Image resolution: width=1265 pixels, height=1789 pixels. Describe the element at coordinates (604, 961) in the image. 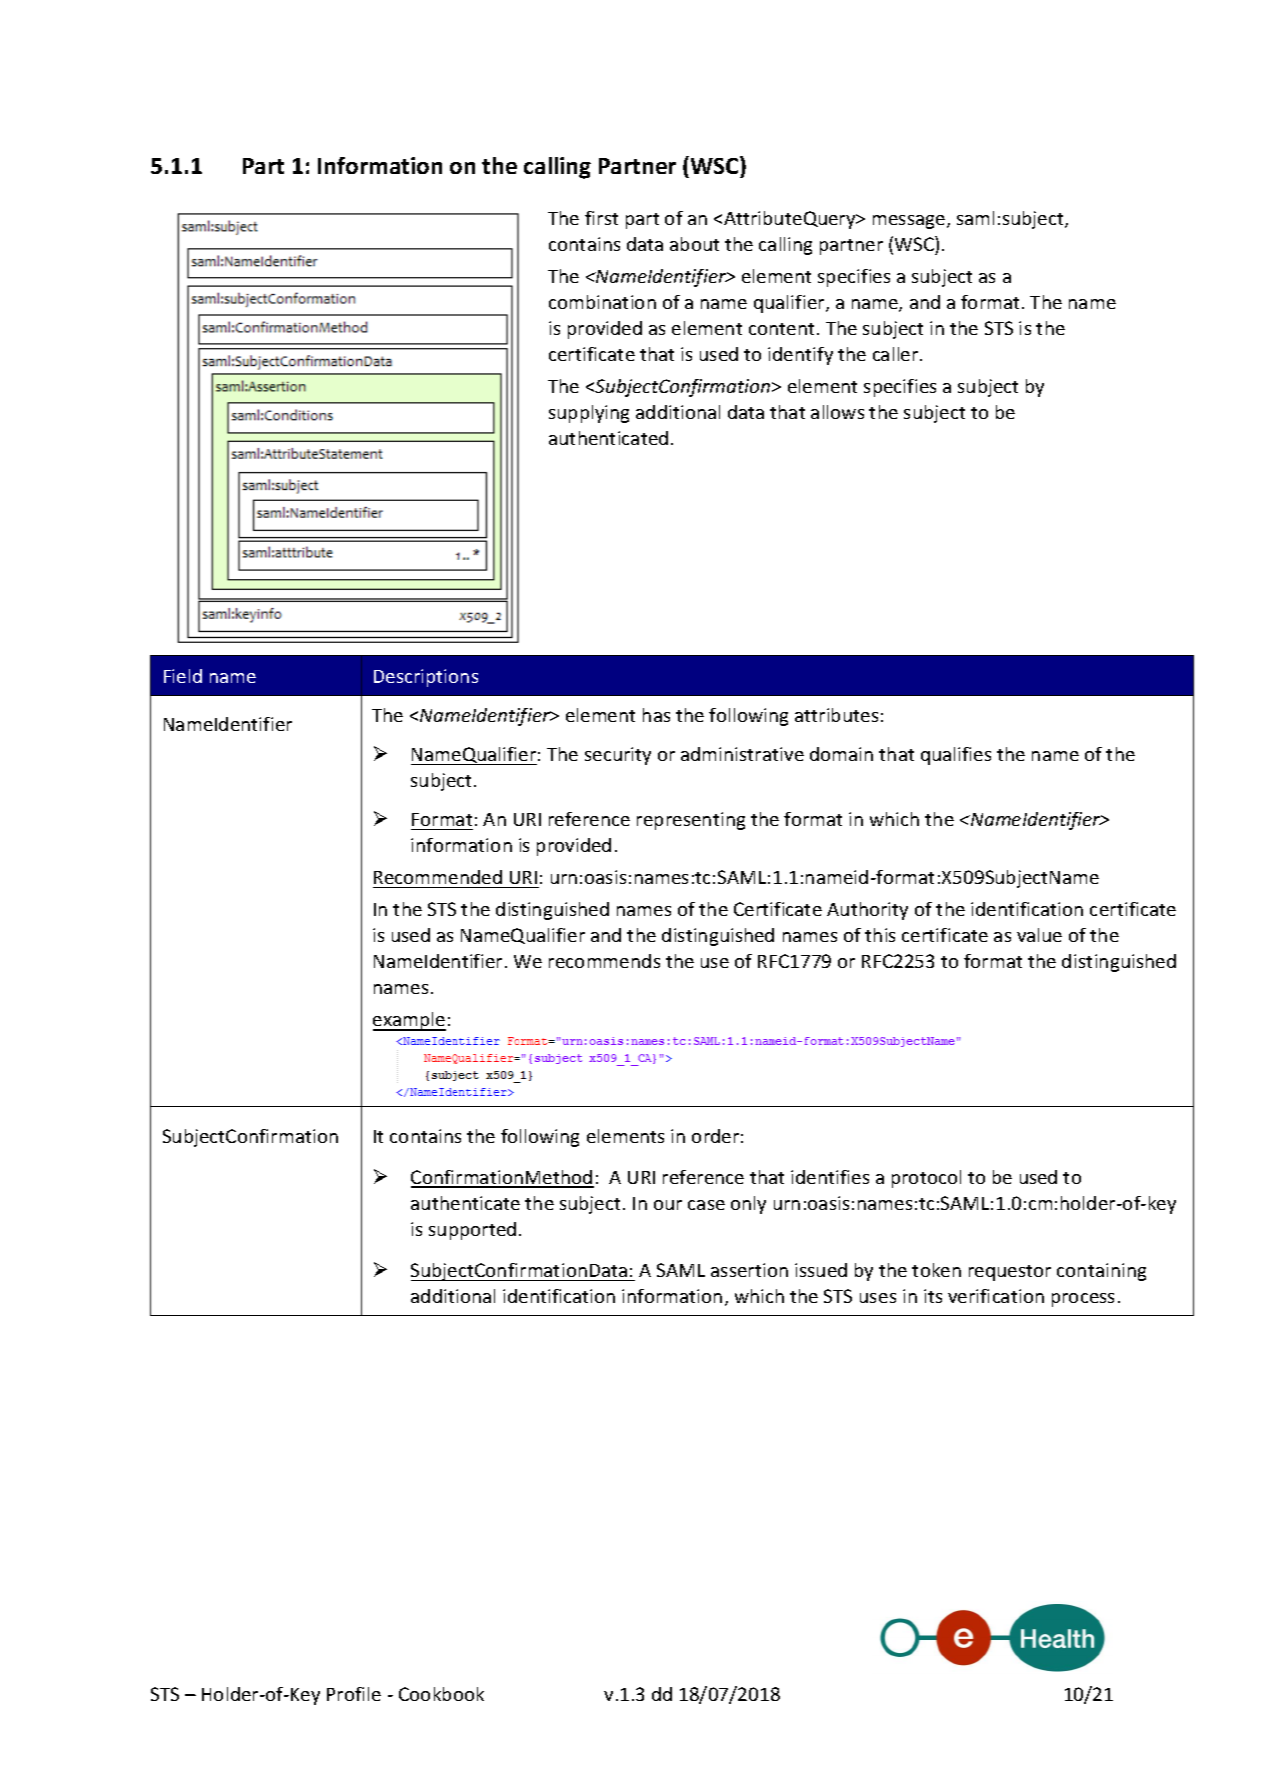

I see `recommends` at that location.
